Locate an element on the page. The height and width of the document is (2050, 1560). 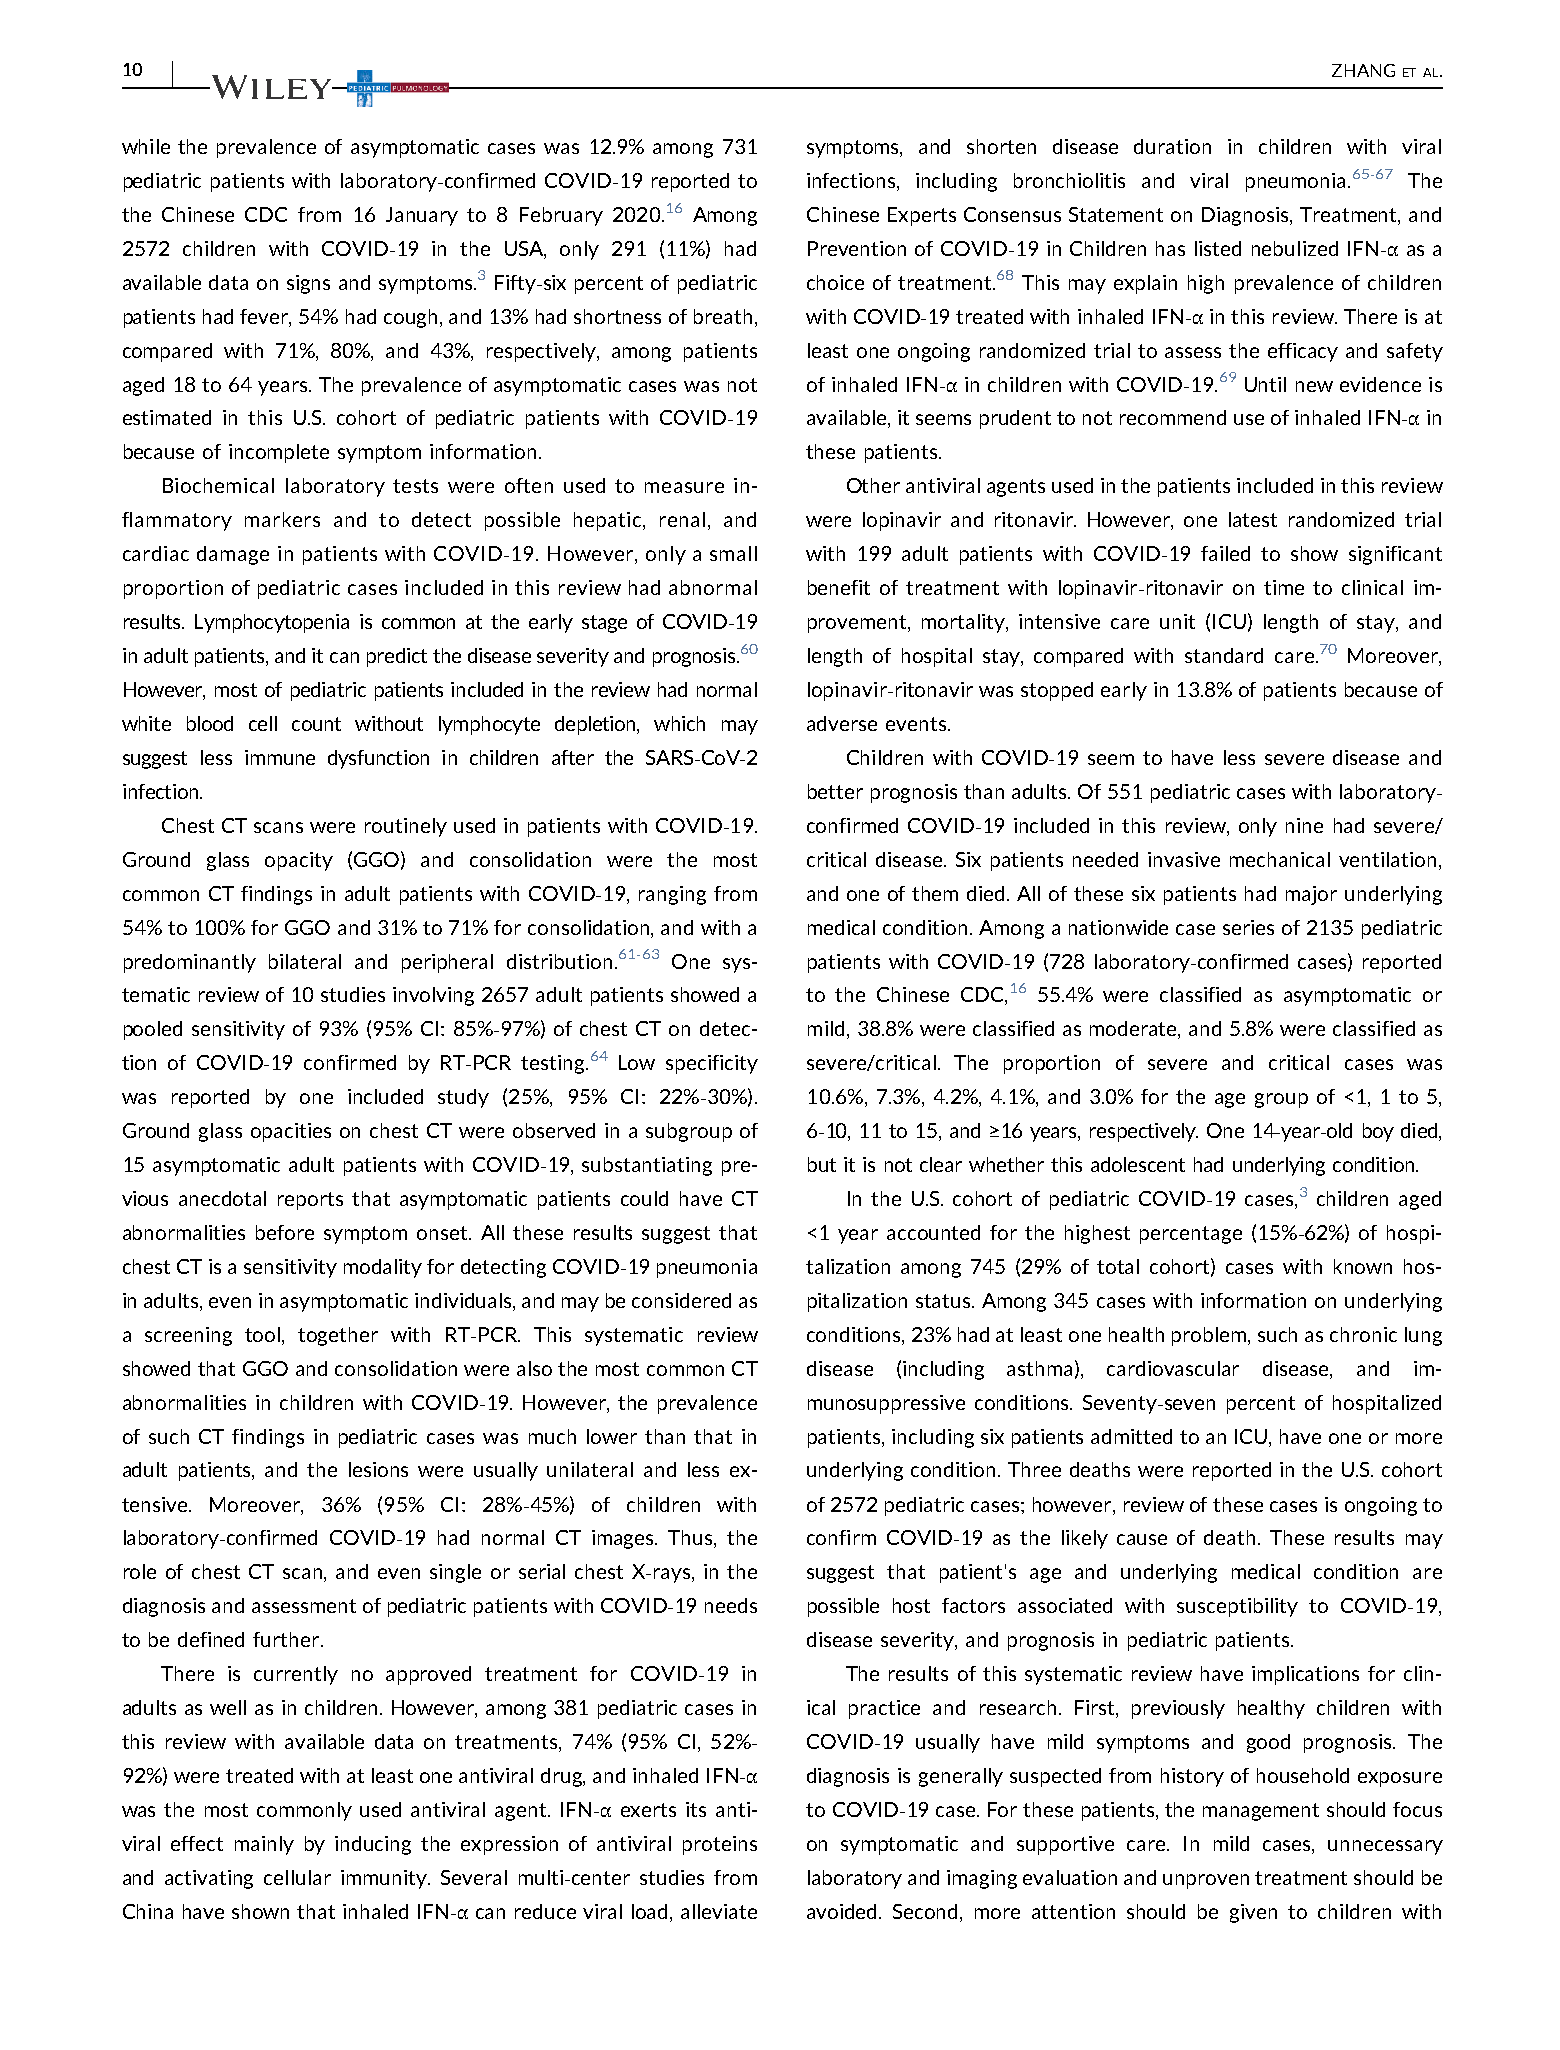
Experts is located at coordinates (922, 216).
